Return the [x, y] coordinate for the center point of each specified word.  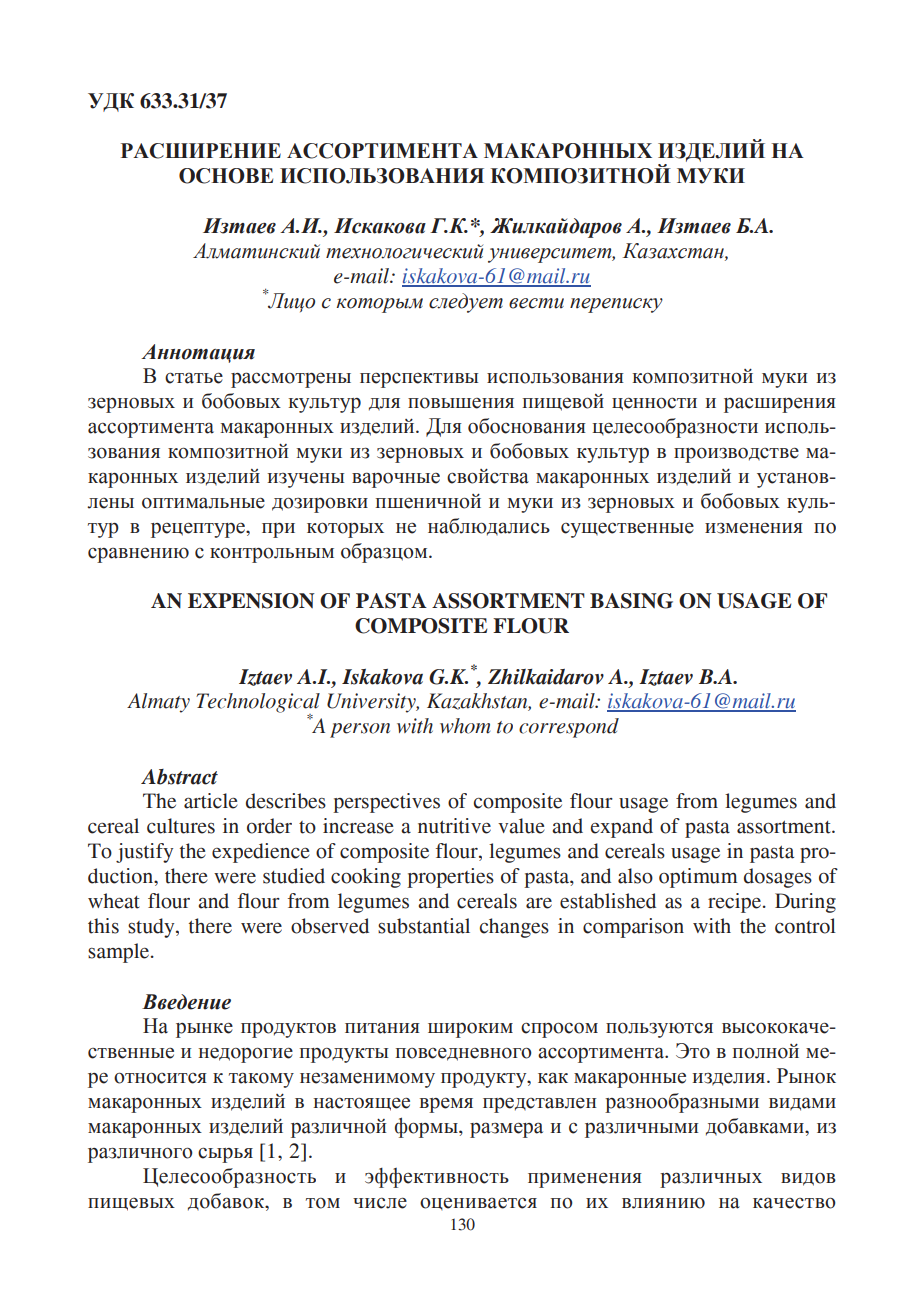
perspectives [386, 803]
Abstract [179, 777]
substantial [424, 926]
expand [622, 828]
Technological [258, 704]
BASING [631, 601]
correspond [569, 728]
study [152, 928]
